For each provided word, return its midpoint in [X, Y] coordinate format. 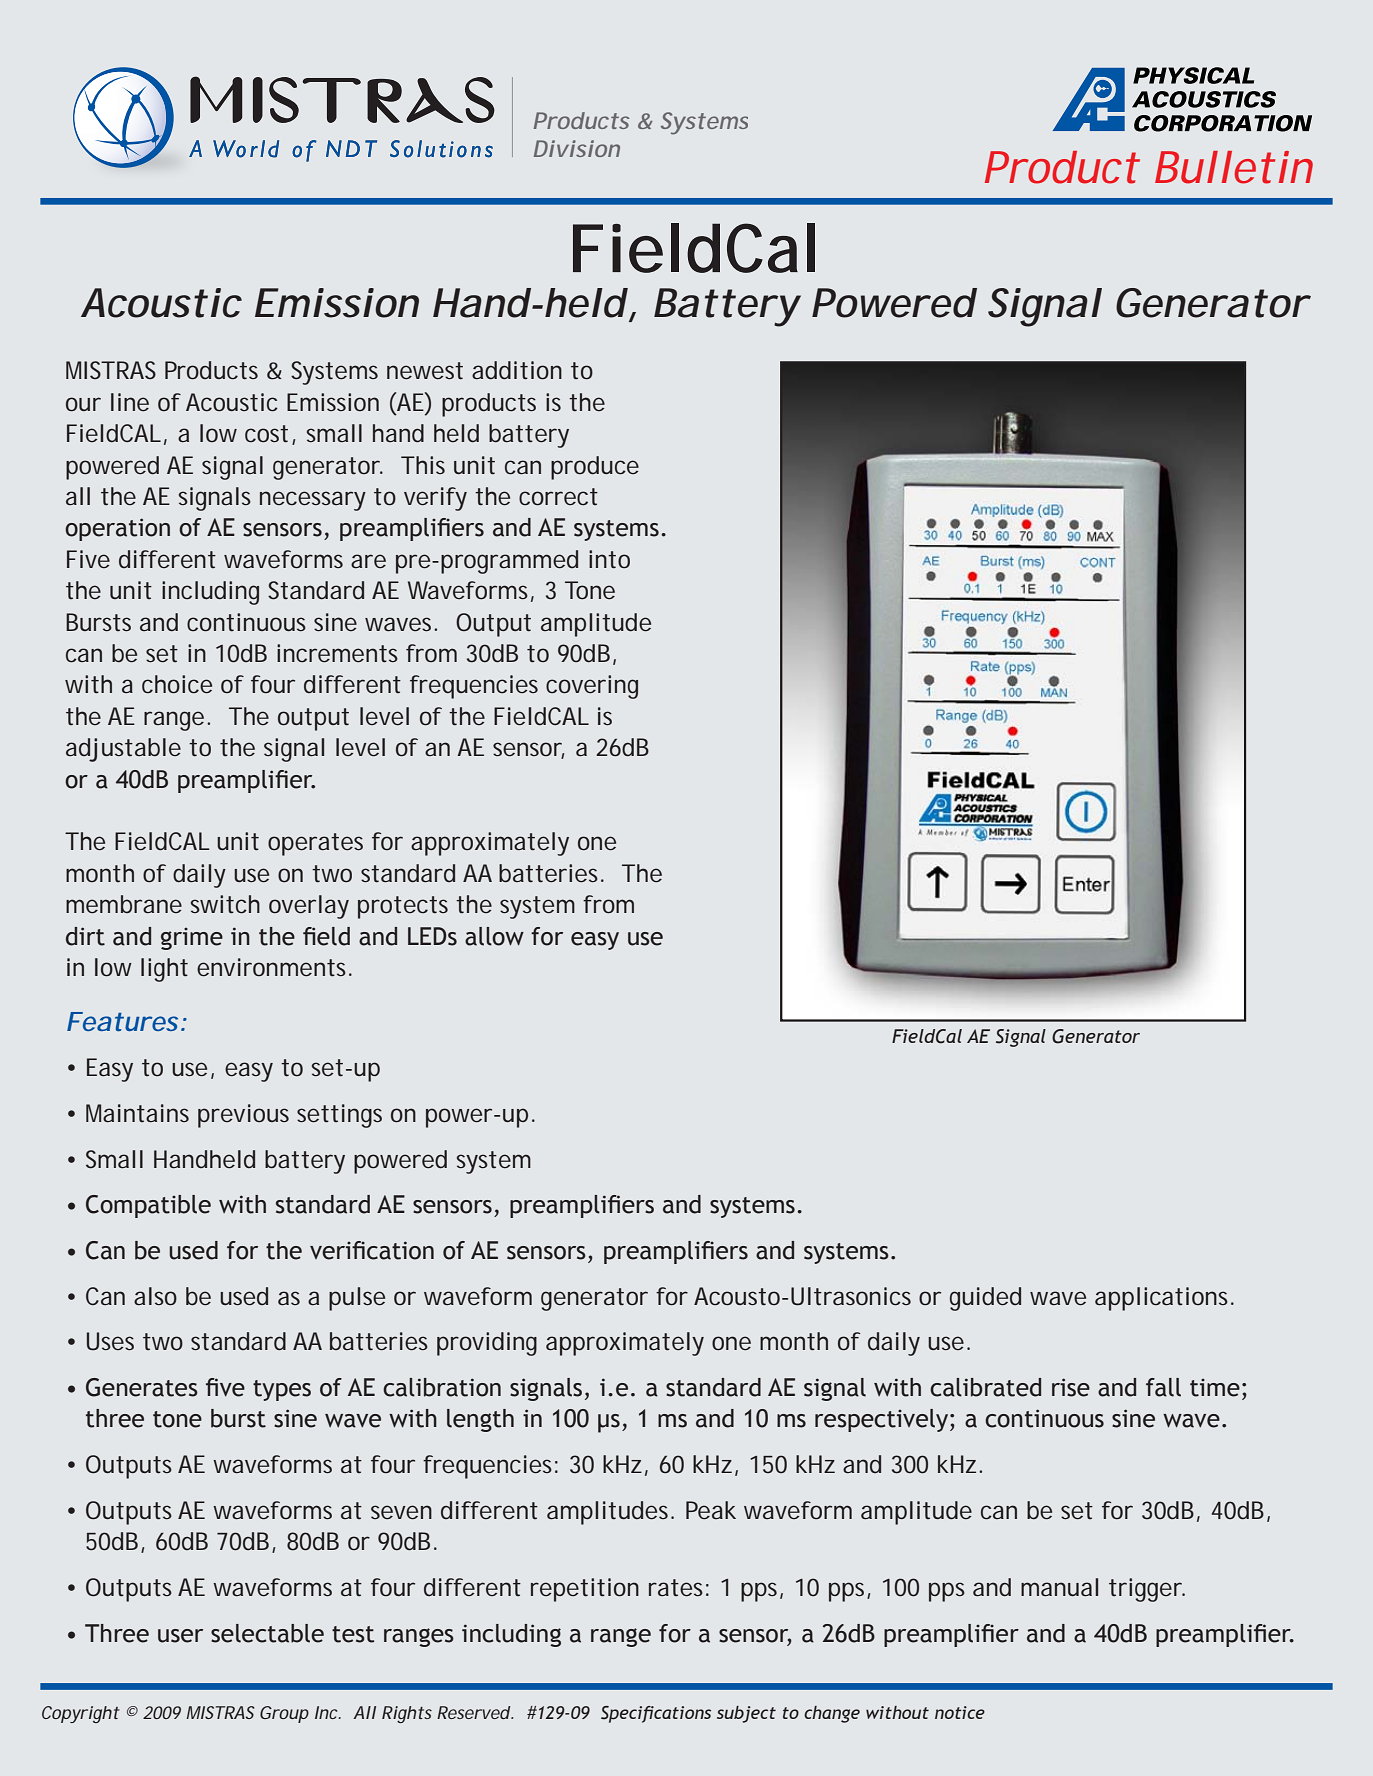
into [609, 559]
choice [177, 684]
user [180, 1636]
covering [592, 687]
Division [577, 148]
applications [1164, 1299]
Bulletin [1234, 167]
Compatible [148, 1206]
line [130, 402]
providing [487, 1344]
